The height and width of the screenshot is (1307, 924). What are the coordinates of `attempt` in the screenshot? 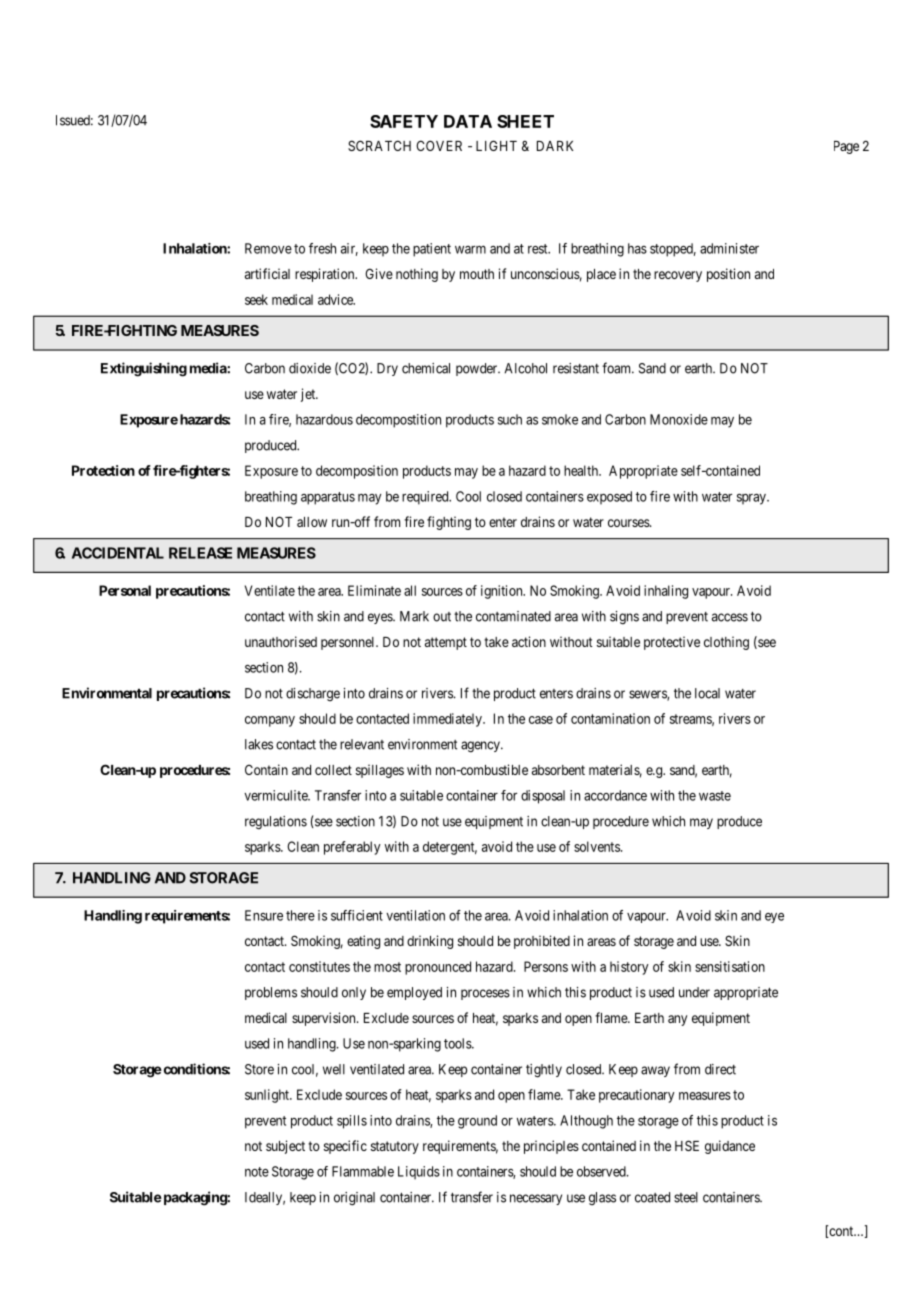 It's located at (446, 643).
